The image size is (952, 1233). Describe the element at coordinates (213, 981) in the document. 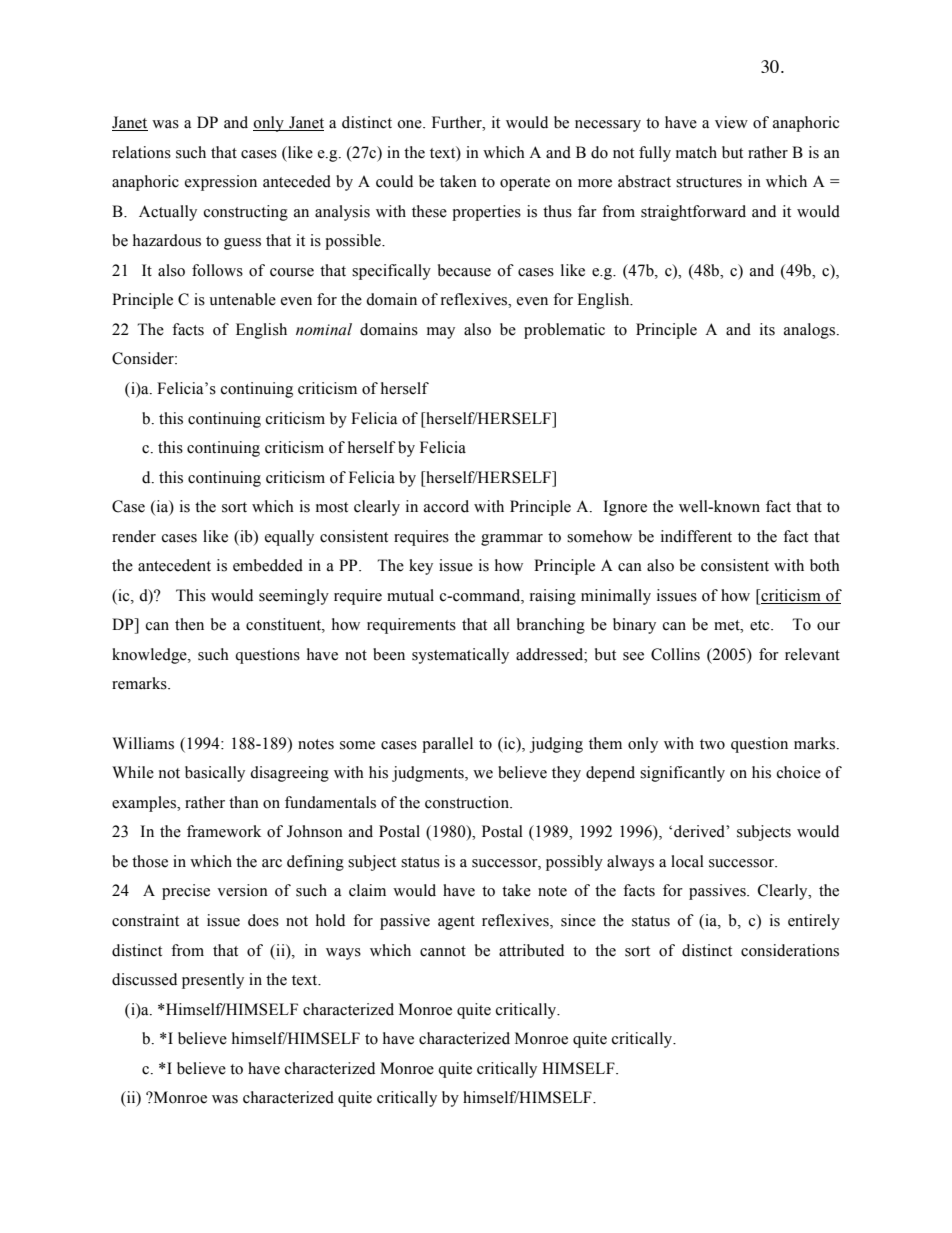

I see `presently` at that location.
